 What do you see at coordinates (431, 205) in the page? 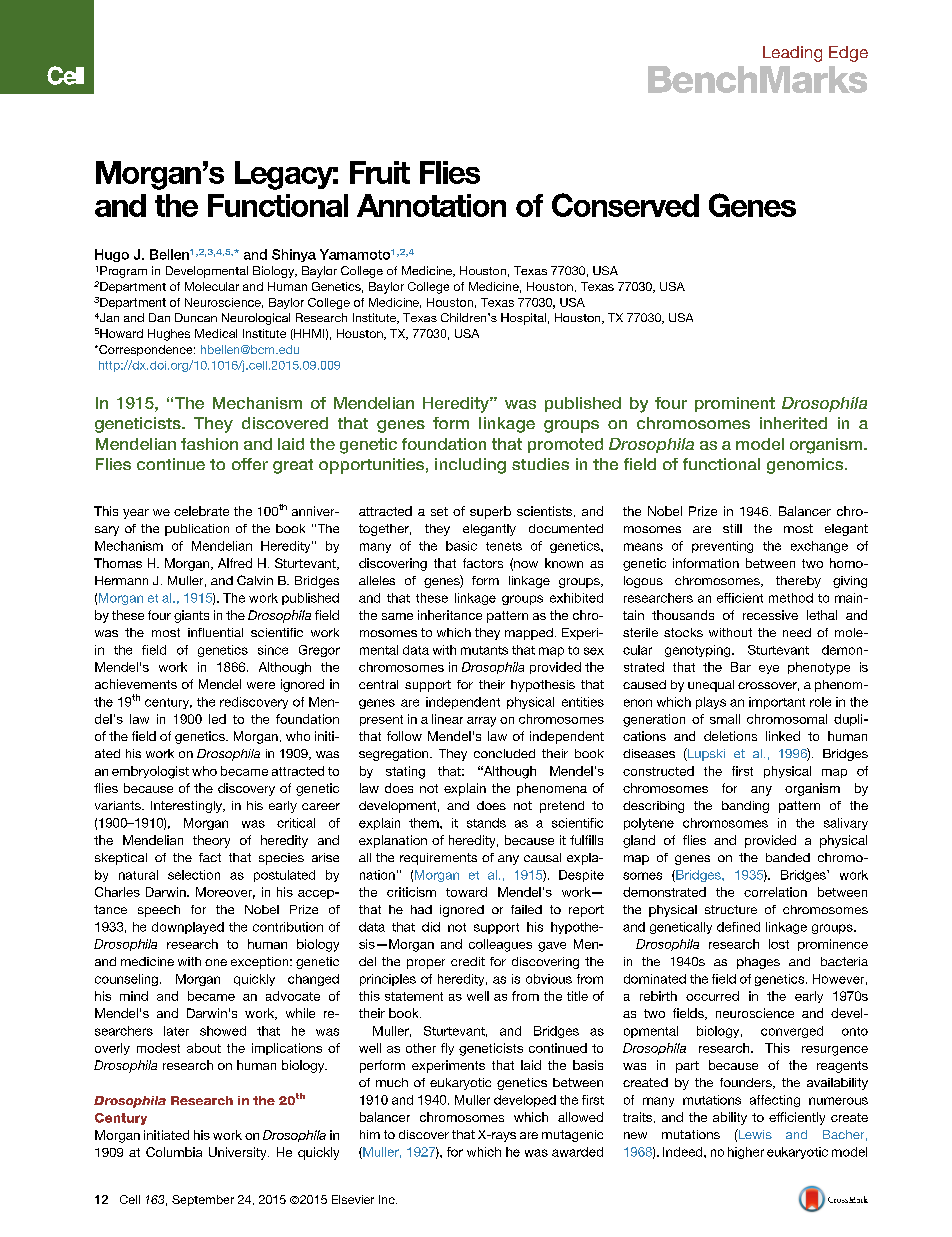
I see `Annotation` at bounding box center [431, 205].
